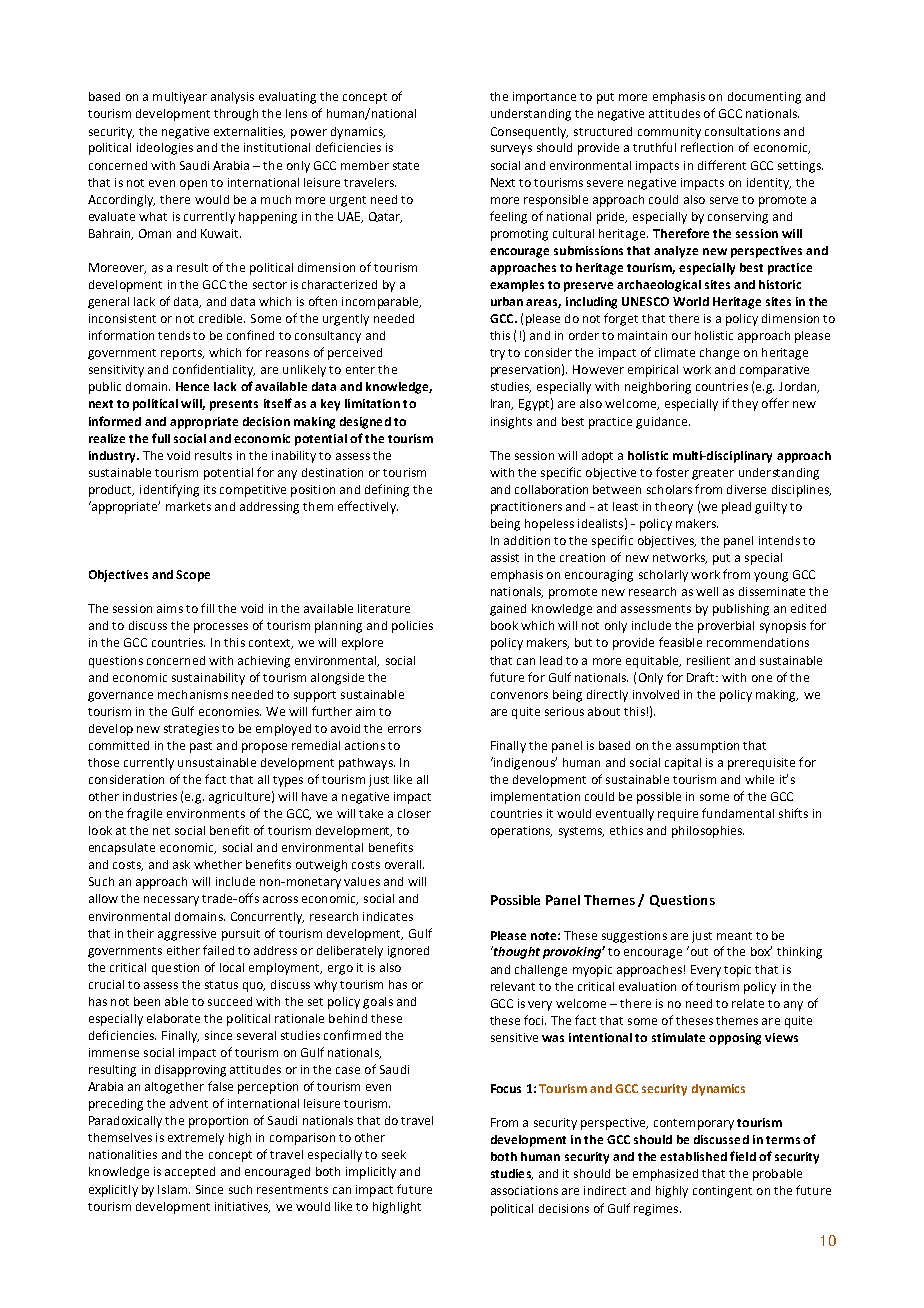  What do you see at coordinates (206, 813) in the screenshot?
I see `environments` at bounding box center [206, 813].
